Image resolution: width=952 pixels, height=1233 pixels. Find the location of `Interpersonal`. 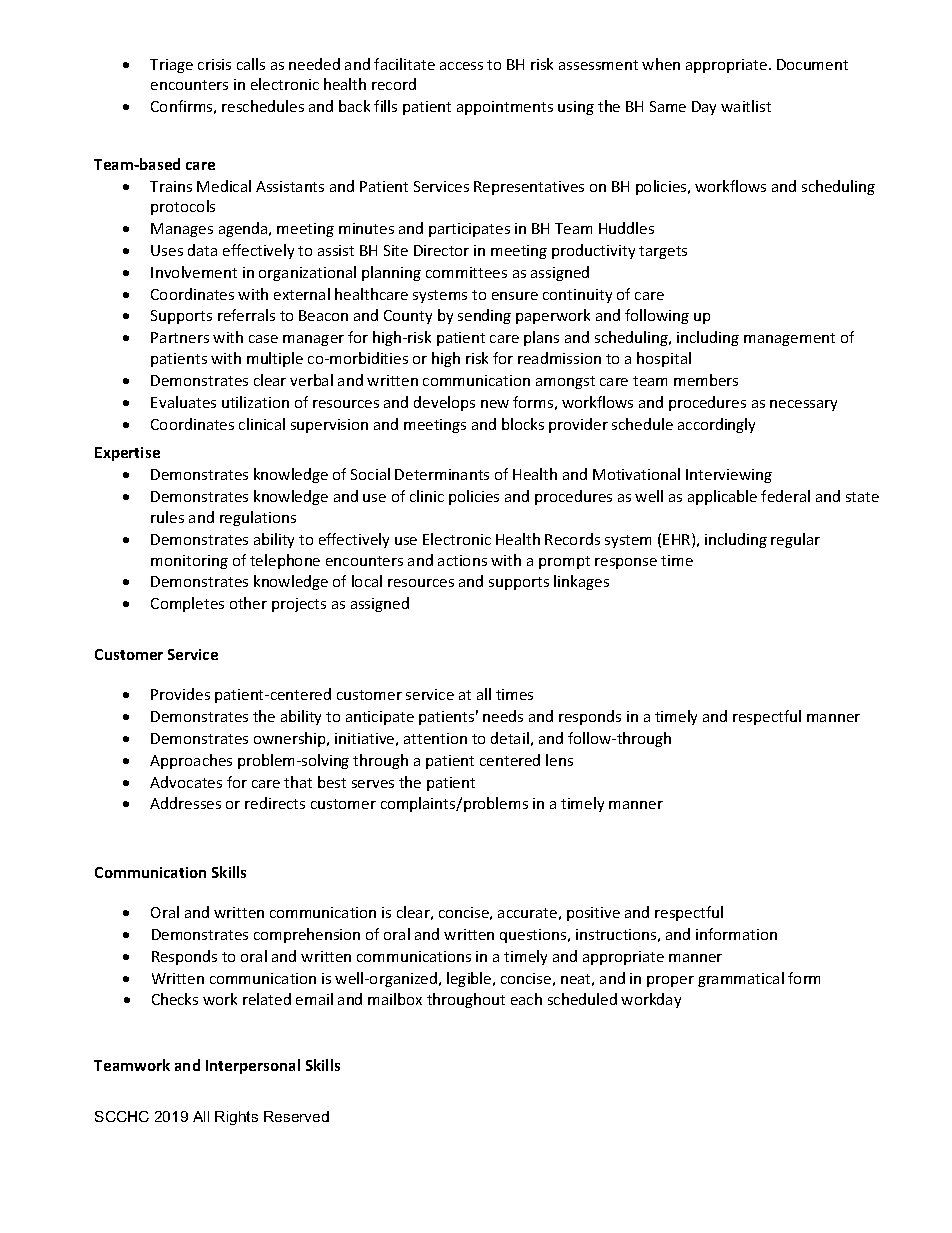

Interpersonal is located at coordinates (253, 1066).
